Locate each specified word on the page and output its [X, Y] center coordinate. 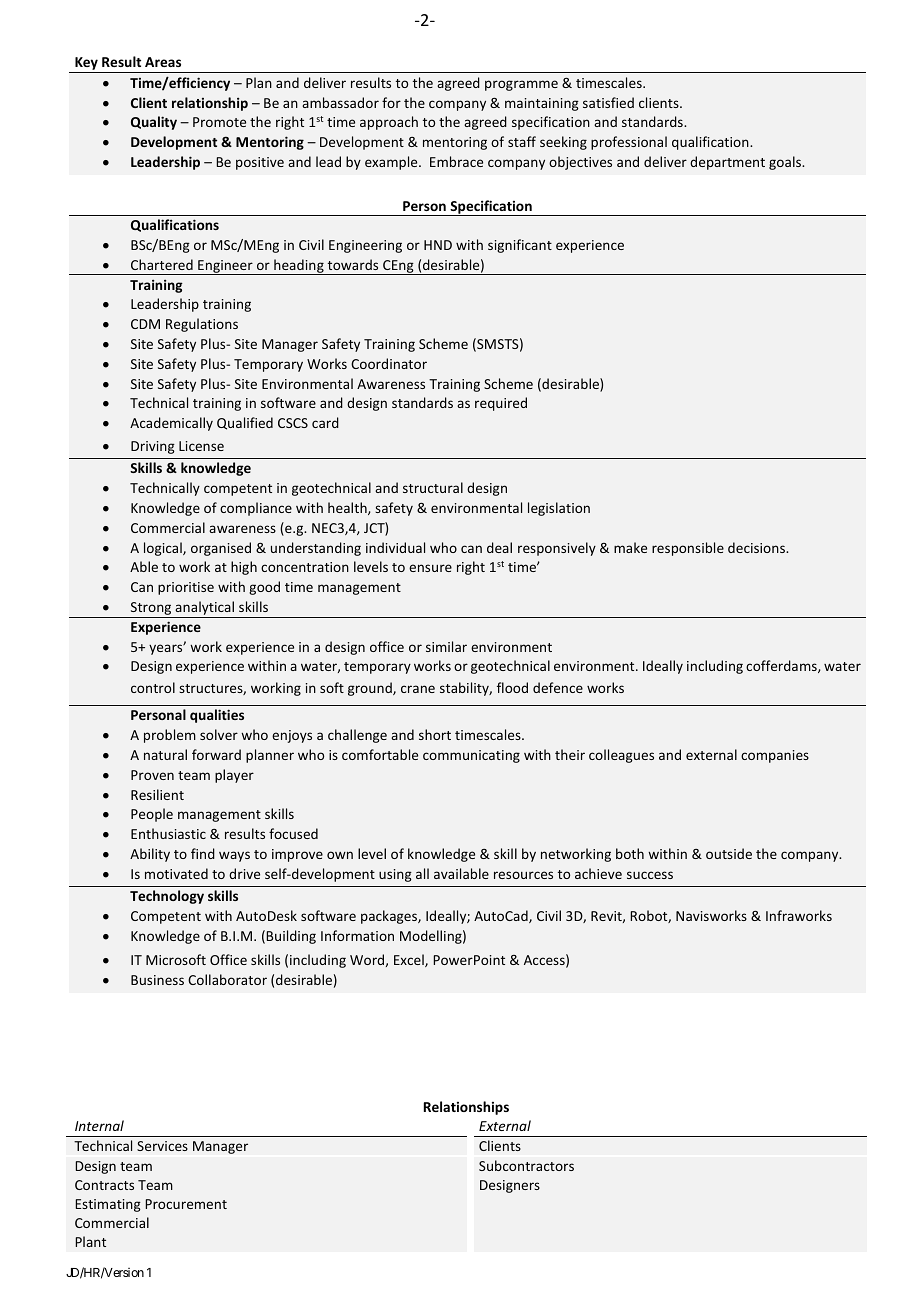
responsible [688, 549]
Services [162, 1146]
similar [446, 646]
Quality [154, 123]
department [727, 163]
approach [389, 123]
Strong [151, 610]
